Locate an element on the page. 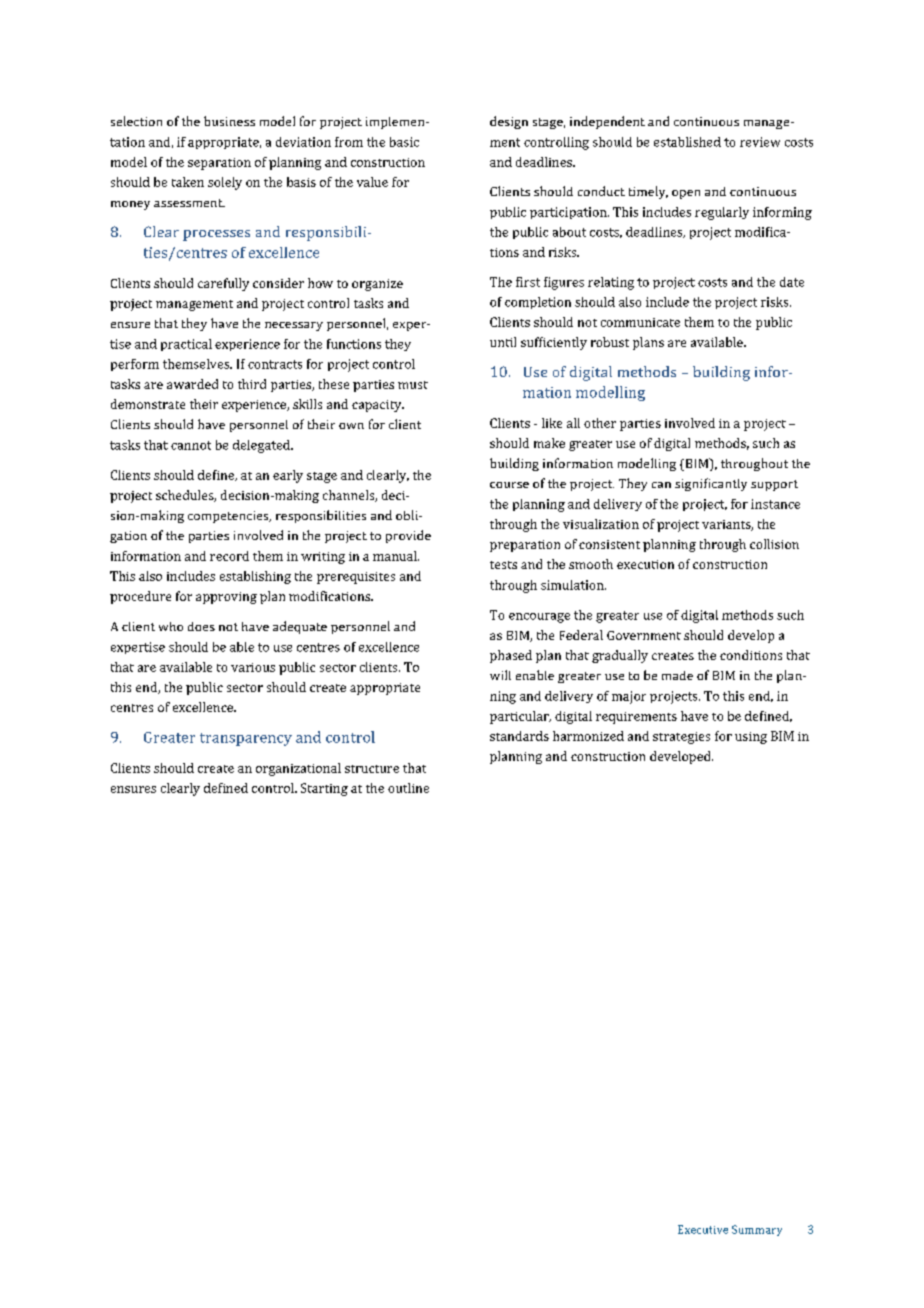 The width and height of the image is (924, 1308). outline is located at coordinates (408, 788).
